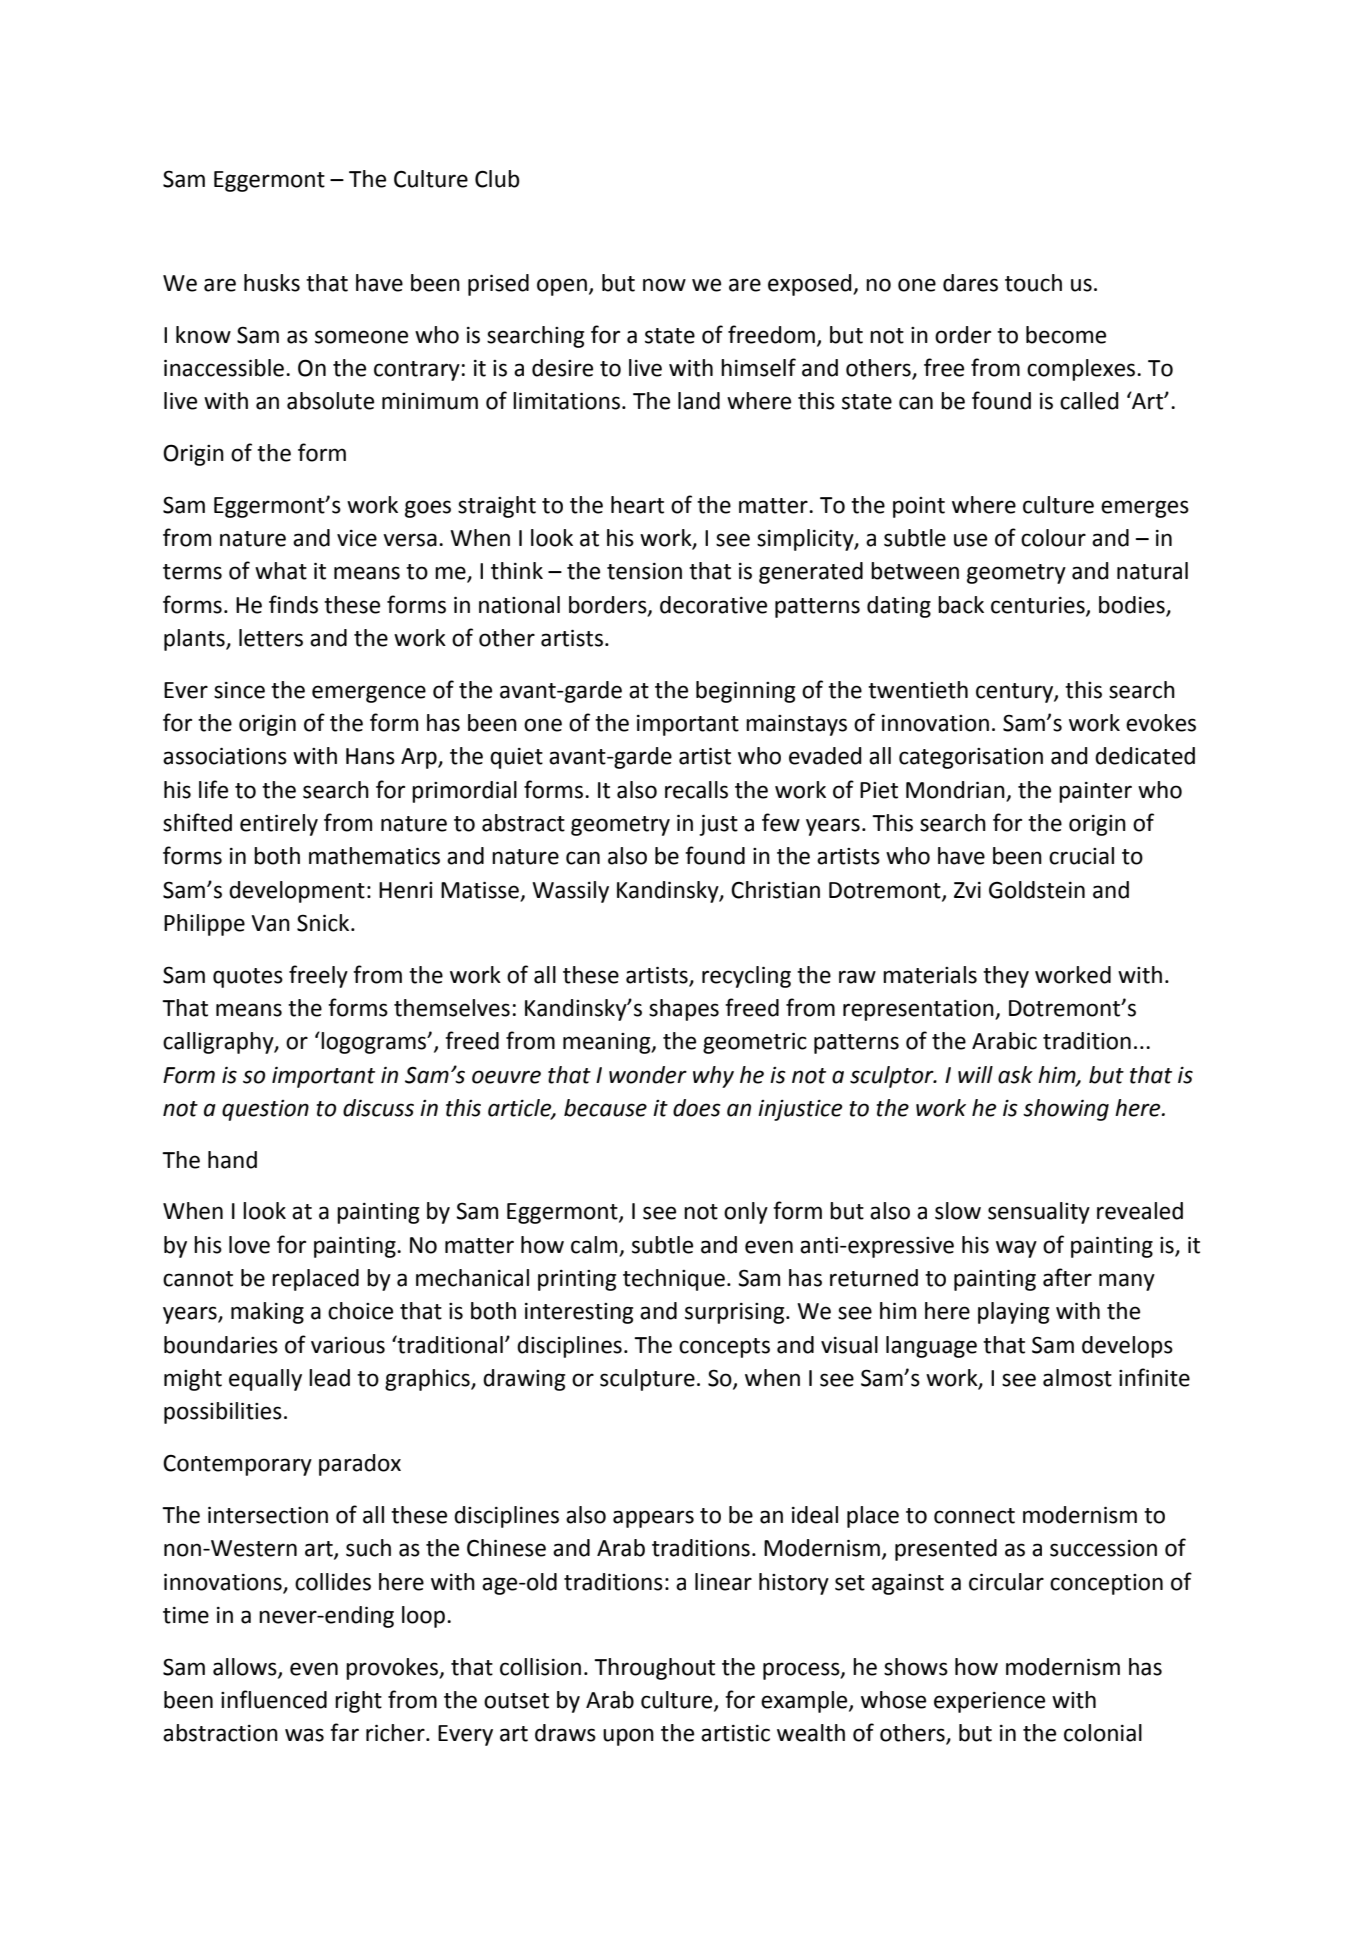 The width and height of the image is (1368, 1934). What do you see at coordinates (562, 287) in the image?
I see `open` at bounding box center [562, 287].
